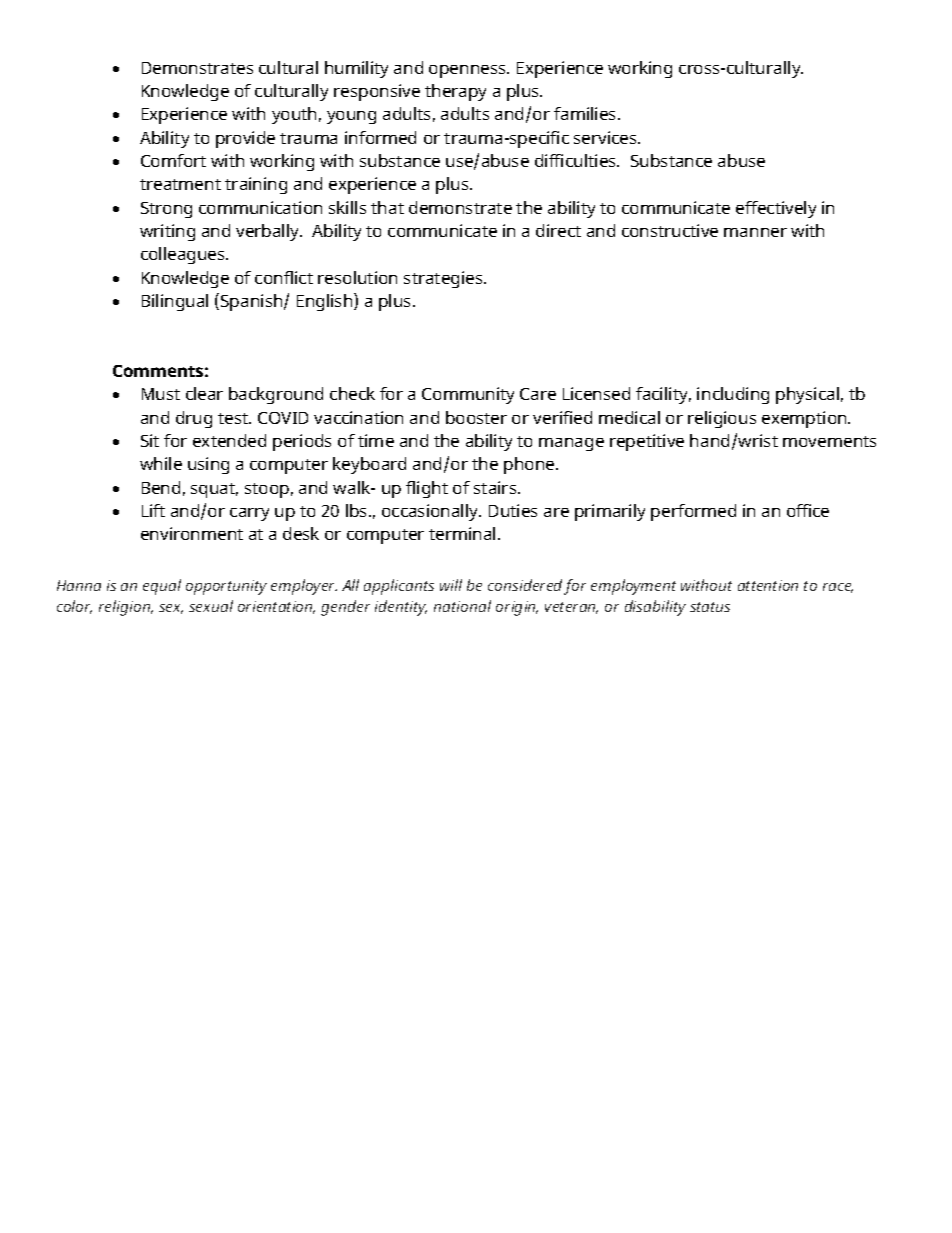  I want to click on including, so click(733, 395).
